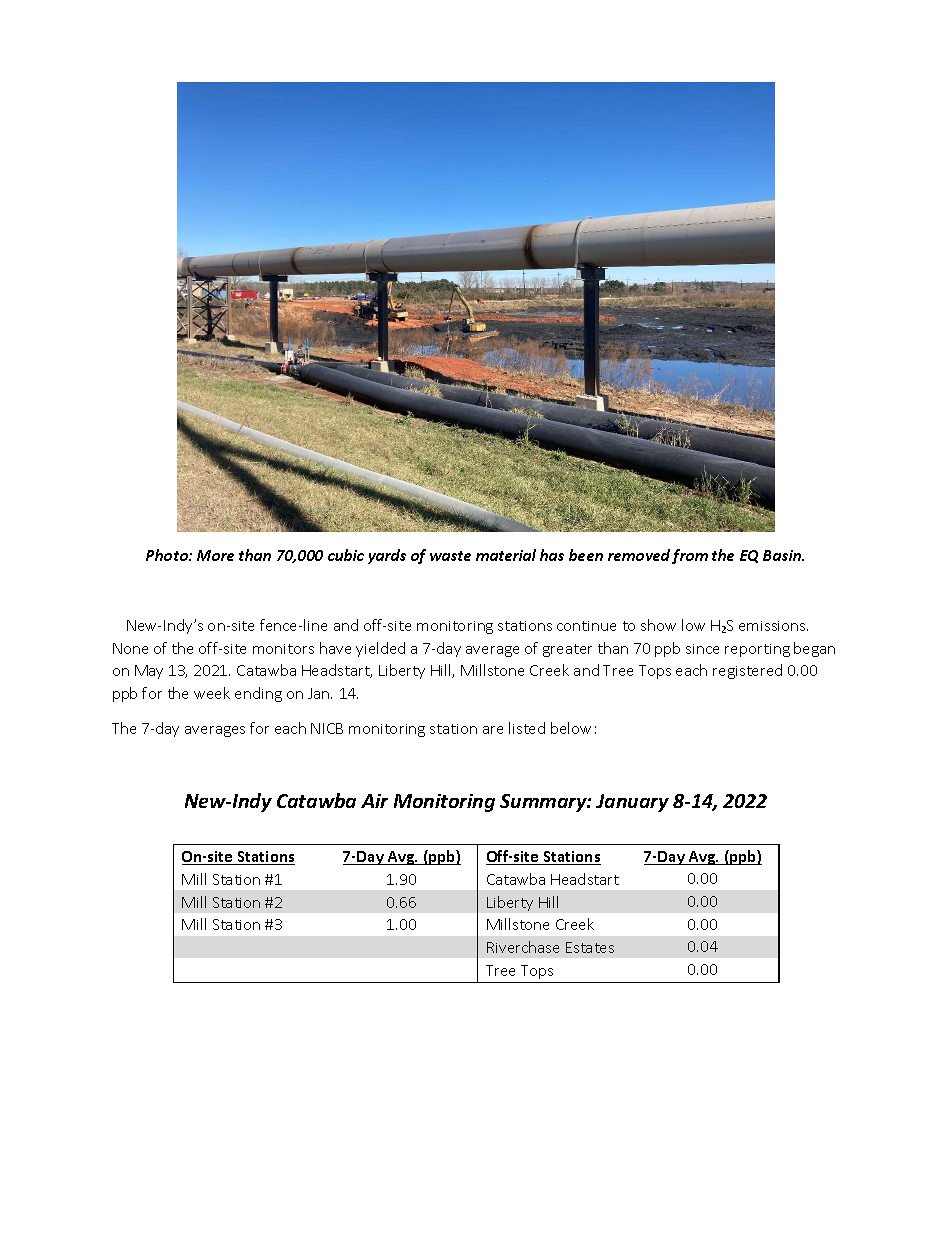 This page has width=952, height=1233. What do you see at coordinates (757, 650) in the page?
I see `reporting` at bounding box center [757, 650].
